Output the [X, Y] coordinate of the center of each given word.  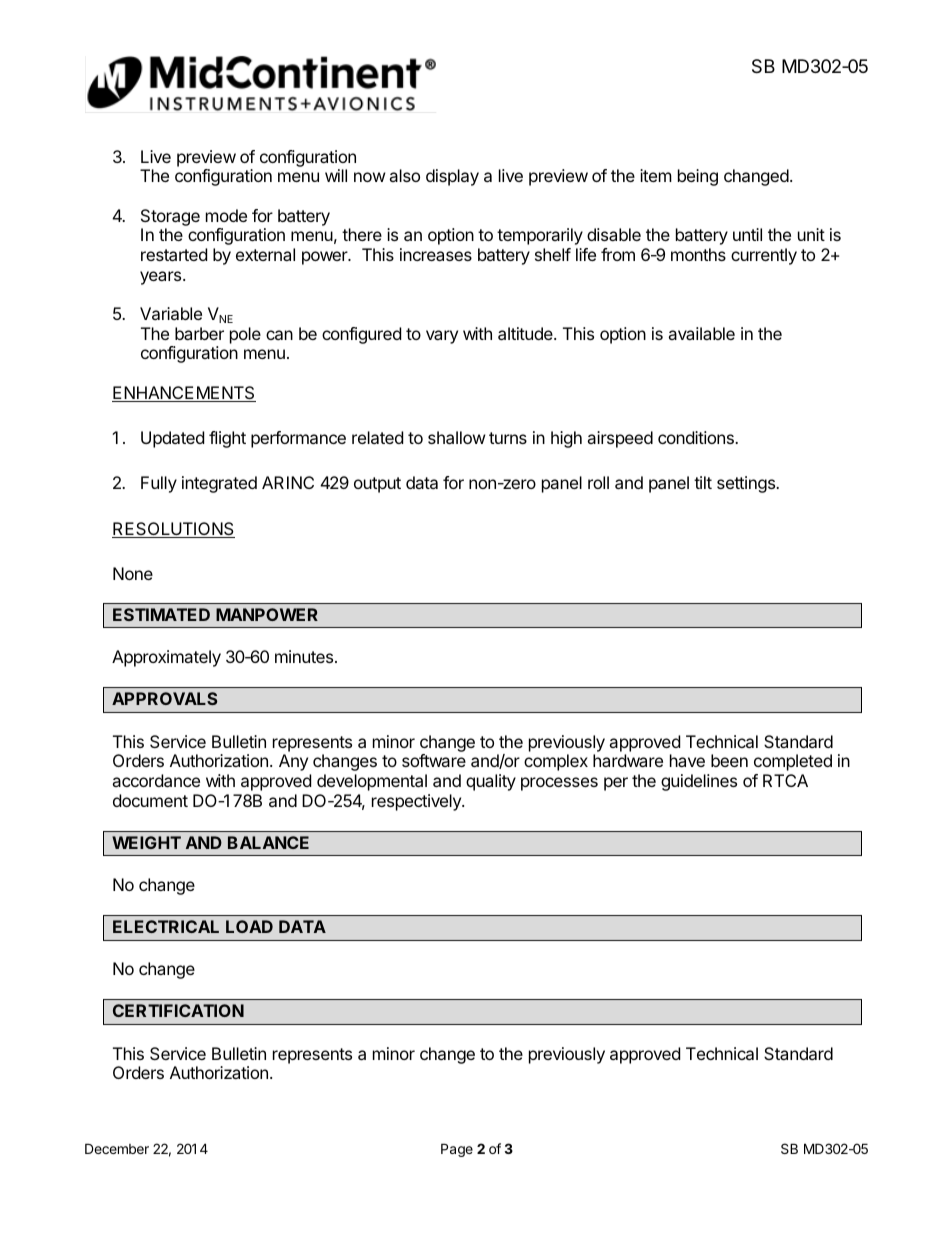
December [117, 1148]
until [747, 234]
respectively [417, 802]
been [729, 760]
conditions [697, 437]
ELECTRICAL [166, 926]
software [434, 760]
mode [226, 215]
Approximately [166, 658]
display [452, 177]
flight [227, 439]
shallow [457, 437]
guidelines [699, 782]
